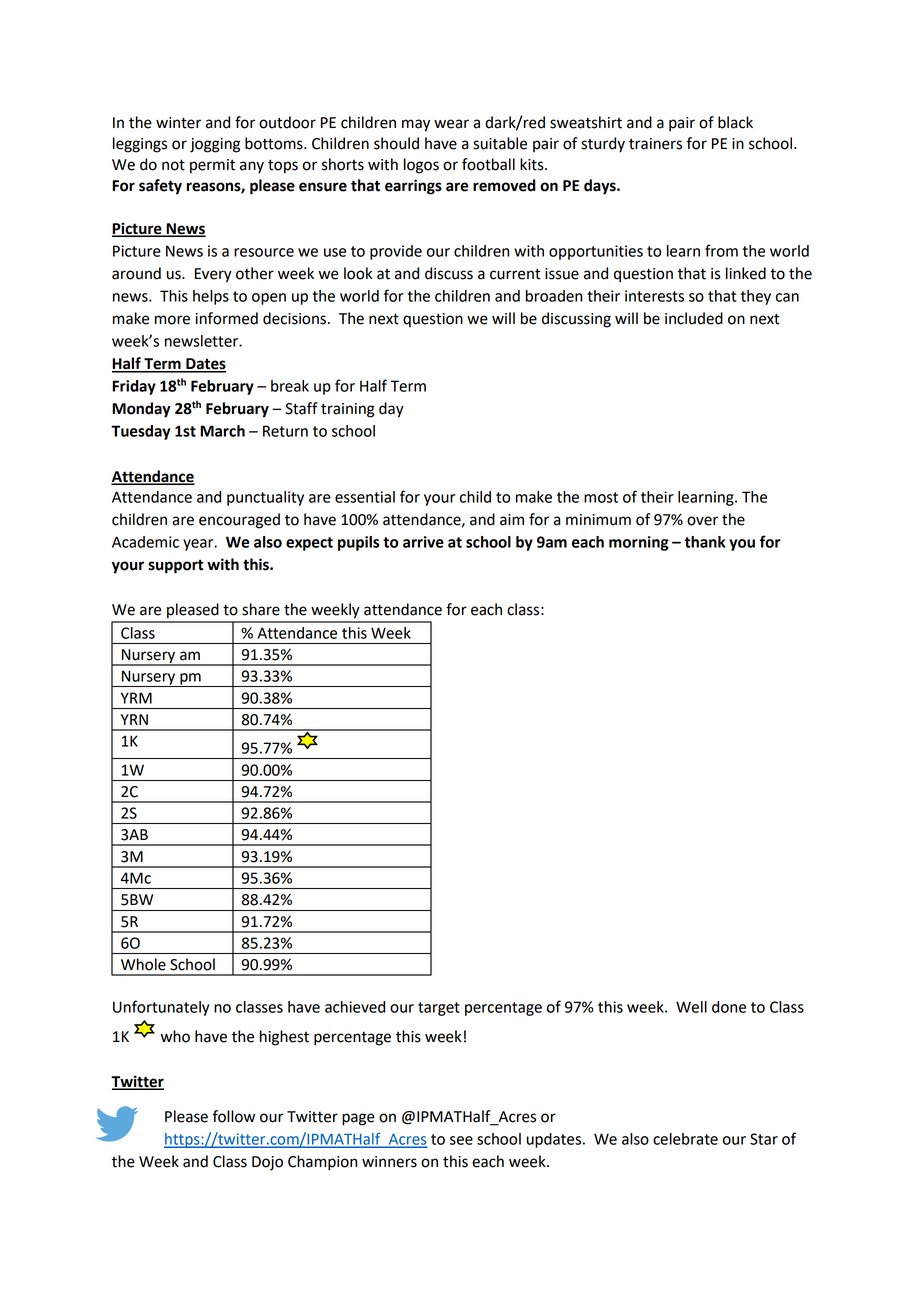 This document has width=924, height=1308. What do you see at coordinates (143, 964) in the document?
I see `Whole` at bounding box center [143, 964].
